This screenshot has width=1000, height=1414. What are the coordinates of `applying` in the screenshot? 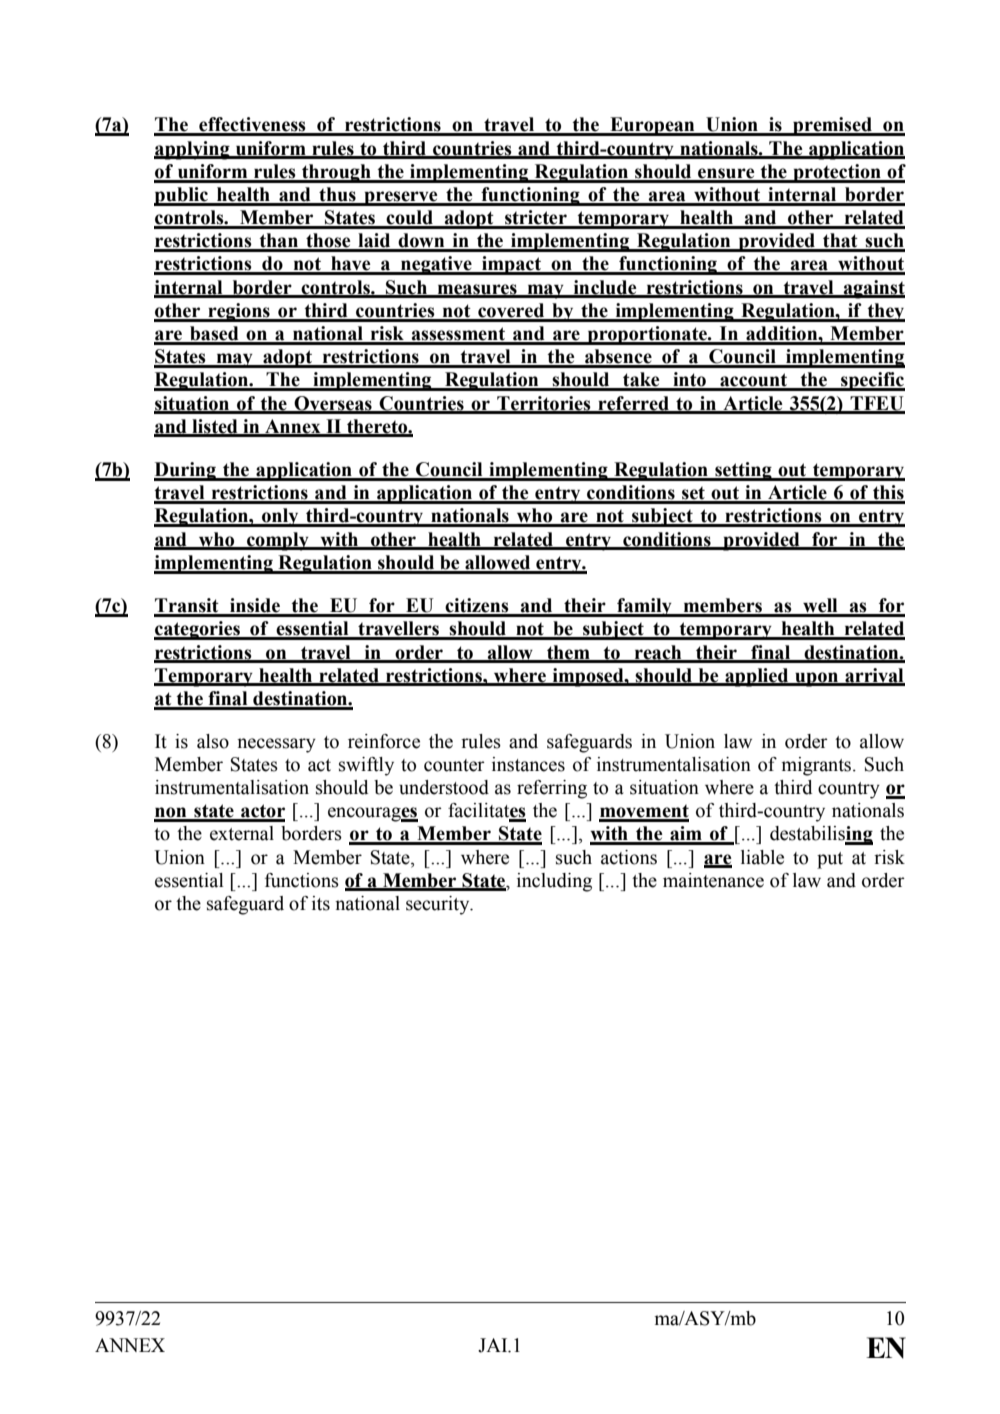 It's located at (193, 150).
